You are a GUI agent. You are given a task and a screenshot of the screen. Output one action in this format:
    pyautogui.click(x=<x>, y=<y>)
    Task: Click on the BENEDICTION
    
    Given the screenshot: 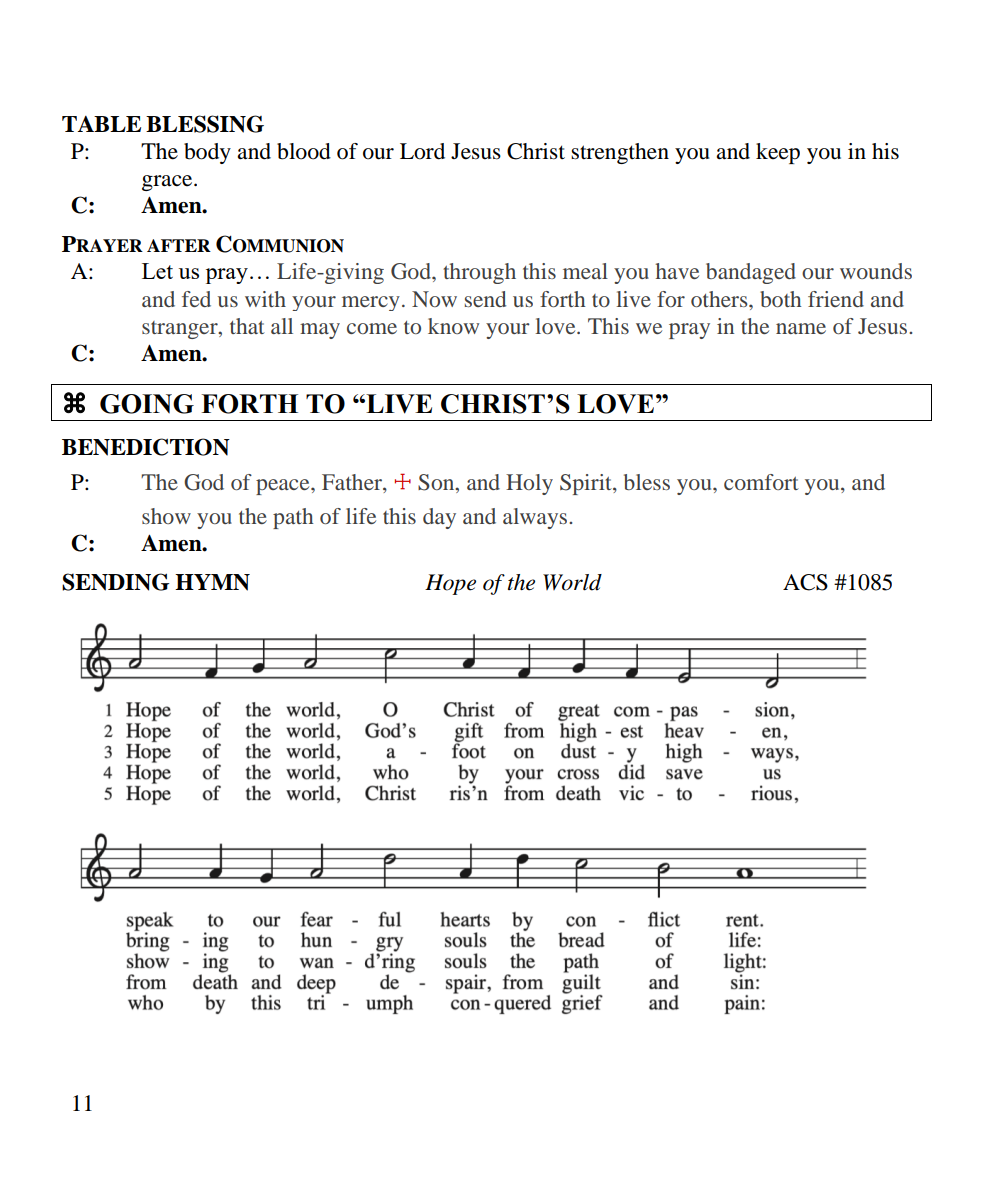 What is the action you would take?
    pyautogui.click(x=146, y=447)
